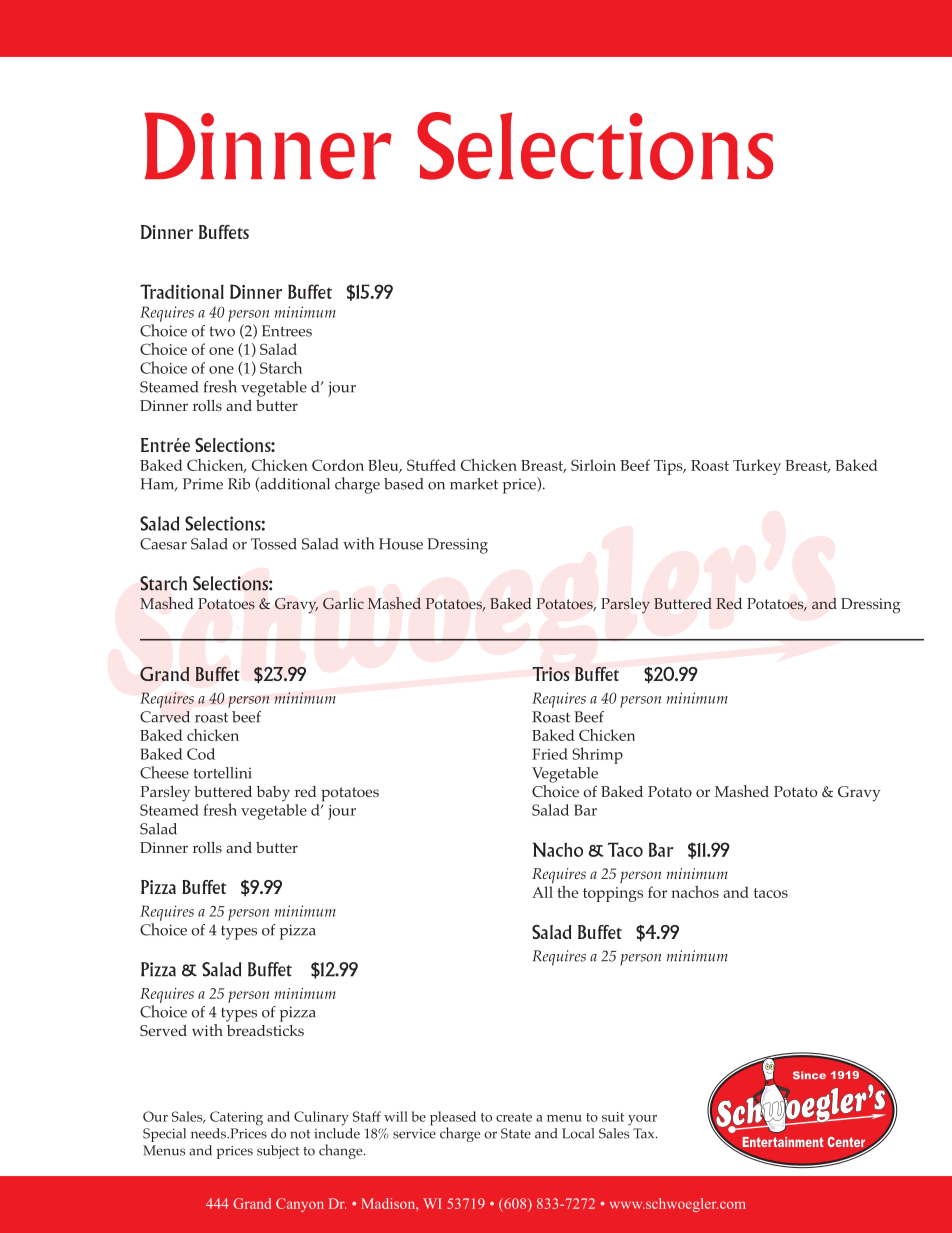 Image resolution: width=952 pixels, height=1233 pixels. Describe the element at coordinates (274, 544) in the page. I see `Tossed` at that location.
